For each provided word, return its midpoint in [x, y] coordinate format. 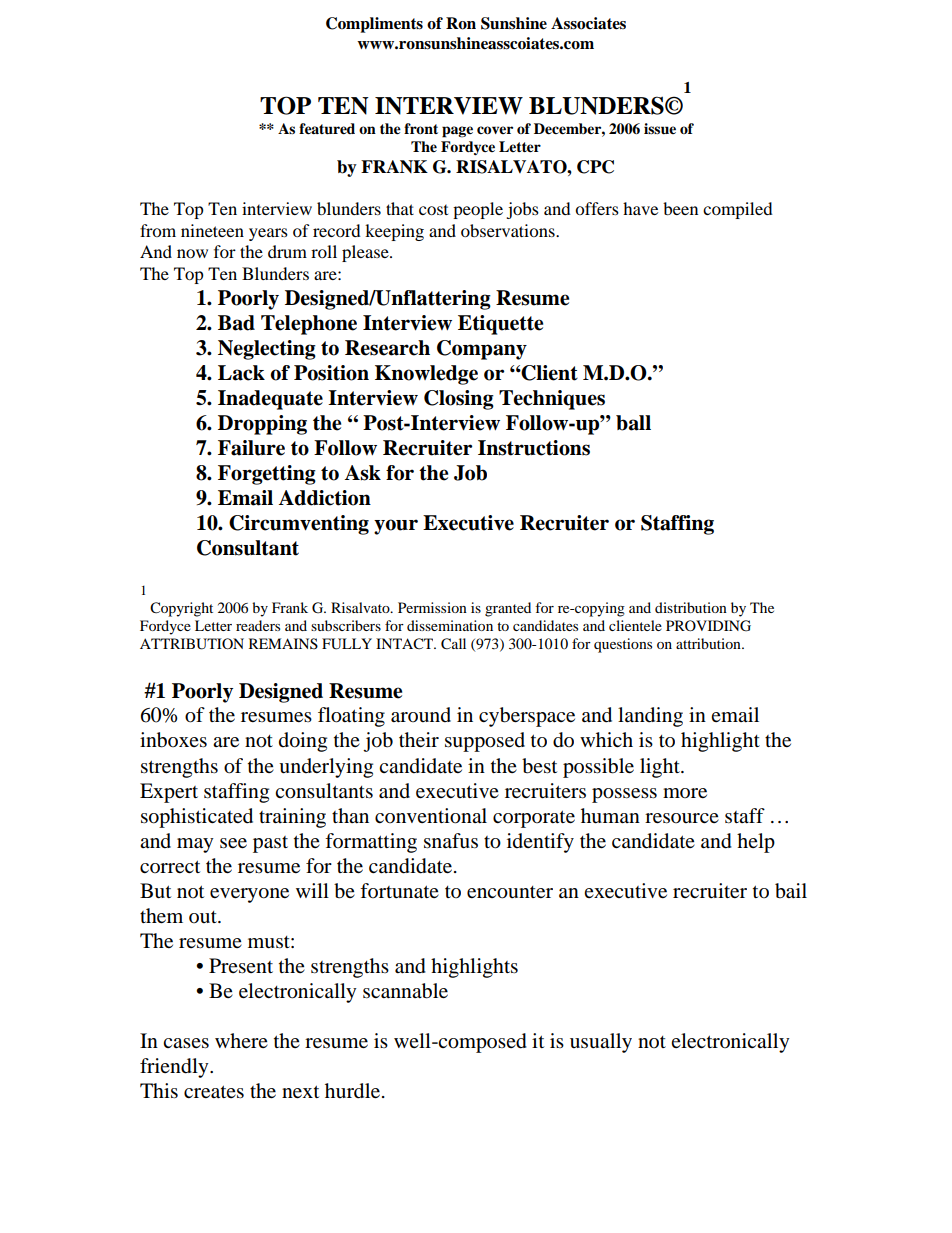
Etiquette [500, 325]
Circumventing [299, 525]
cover [495, 130]
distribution [691, 607]
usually [601, 1043]
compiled [738, 210]
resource [682, 818]
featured [327, 129]
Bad [236, 323]
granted [508, 609]
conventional [431, 816]
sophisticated [197, 818]
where [241, 1040]
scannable [405, 991]
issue [660, 129]
